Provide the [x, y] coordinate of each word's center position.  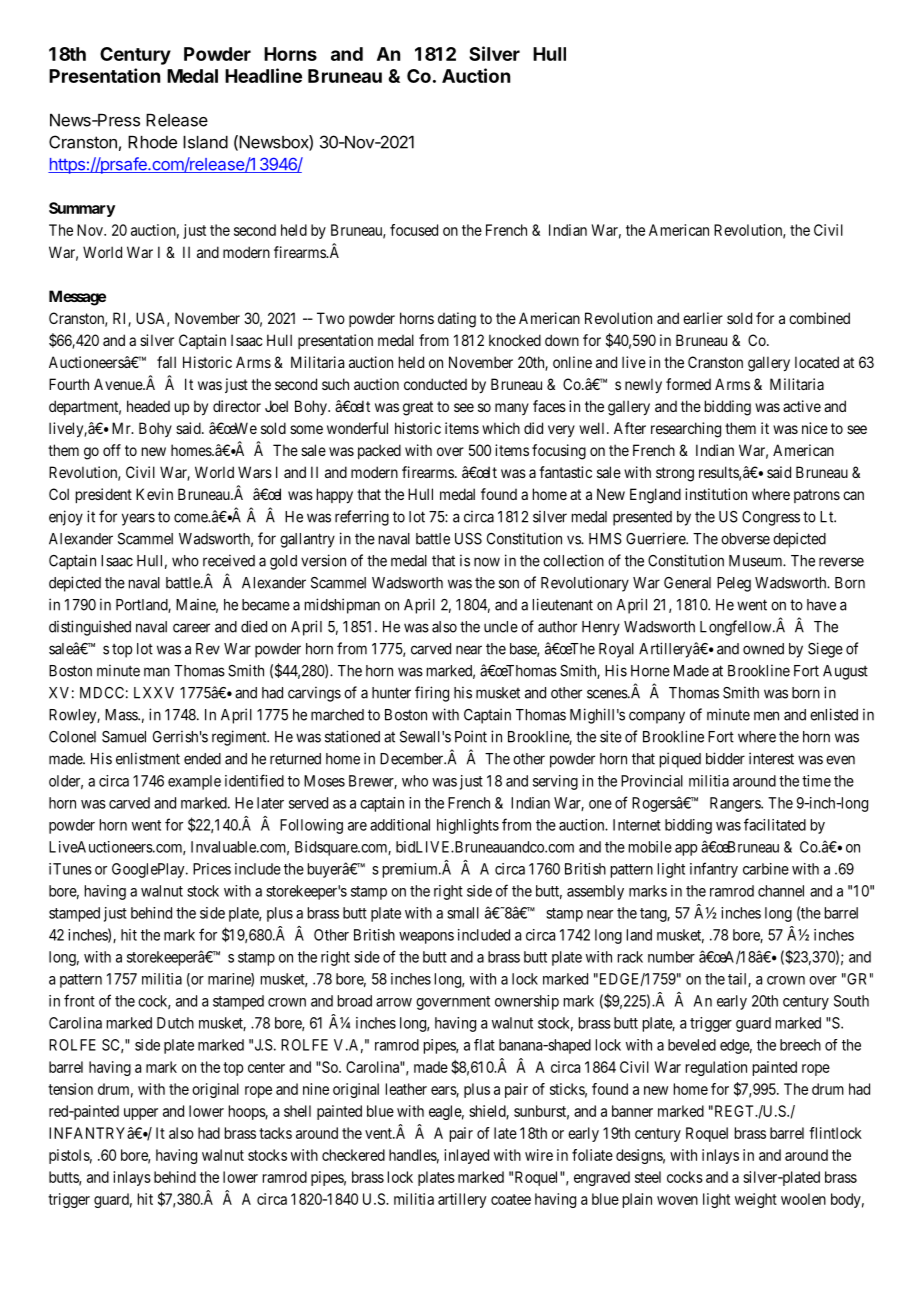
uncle [501, 627]
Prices [212, 869]
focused [414, 230]
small [463, 913]
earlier [703, 318]
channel [781, 891]
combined [819, 318]
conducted [435, 384]
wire [539, 1155]
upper [141, 1114]
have [821, 605]
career [191, 628]
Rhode [152, 142]
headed [148, 406]
